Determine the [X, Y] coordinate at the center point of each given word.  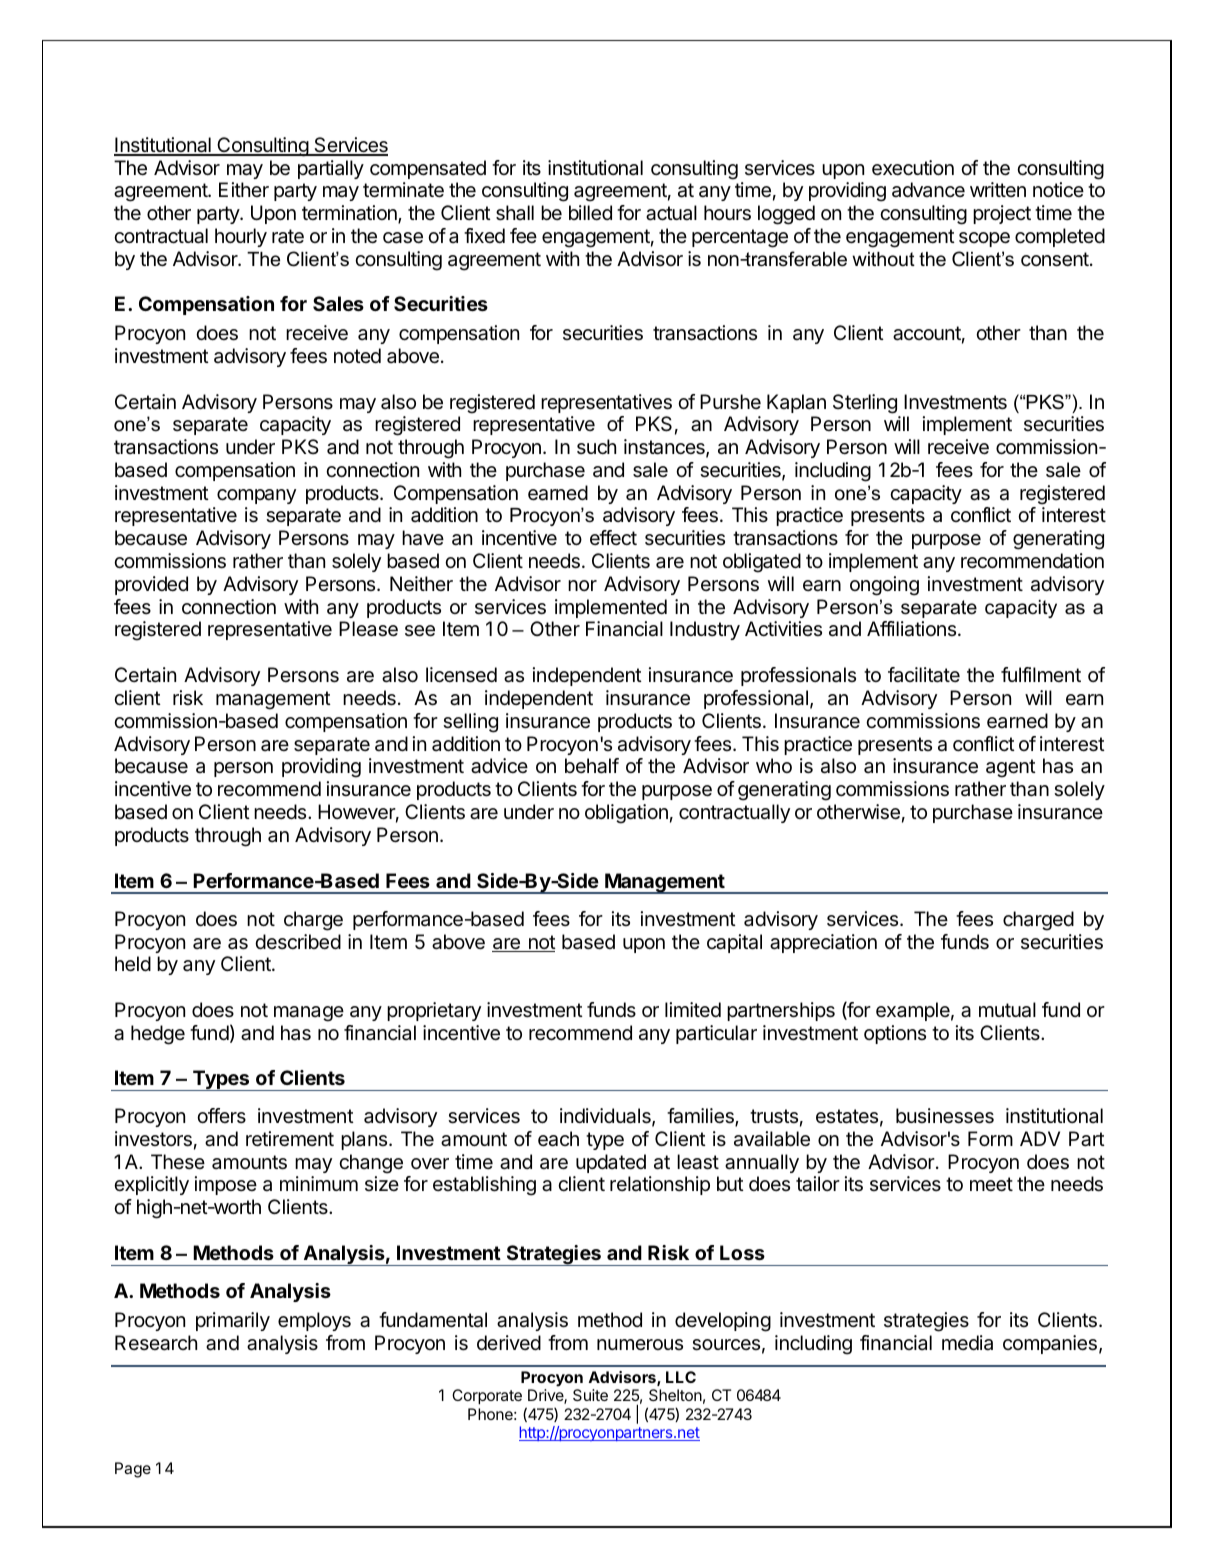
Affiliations [911, 629]
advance [928, 190]
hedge [158, 1035]
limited [693, 1009]
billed [590, 213]
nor [582, 585]
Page [133, 1470]
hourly [241, 237]
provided [151, 585]
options [895, 1034]
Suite [590, 1395]
